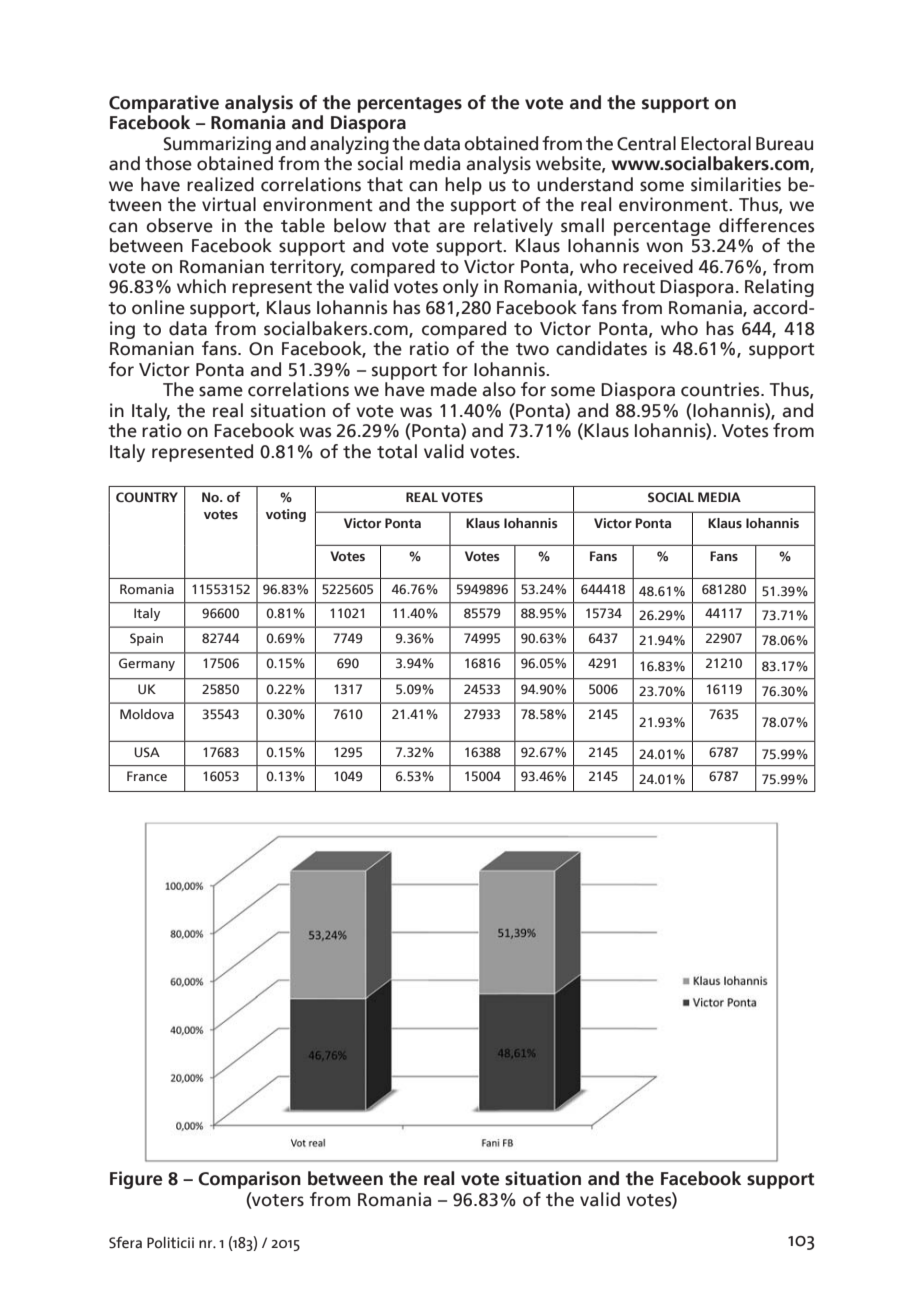 The image size is (924, 1305). What do you see at coordinates (716, 143) in the image?
I see `Electoral` at bounding box center [716, 143].
